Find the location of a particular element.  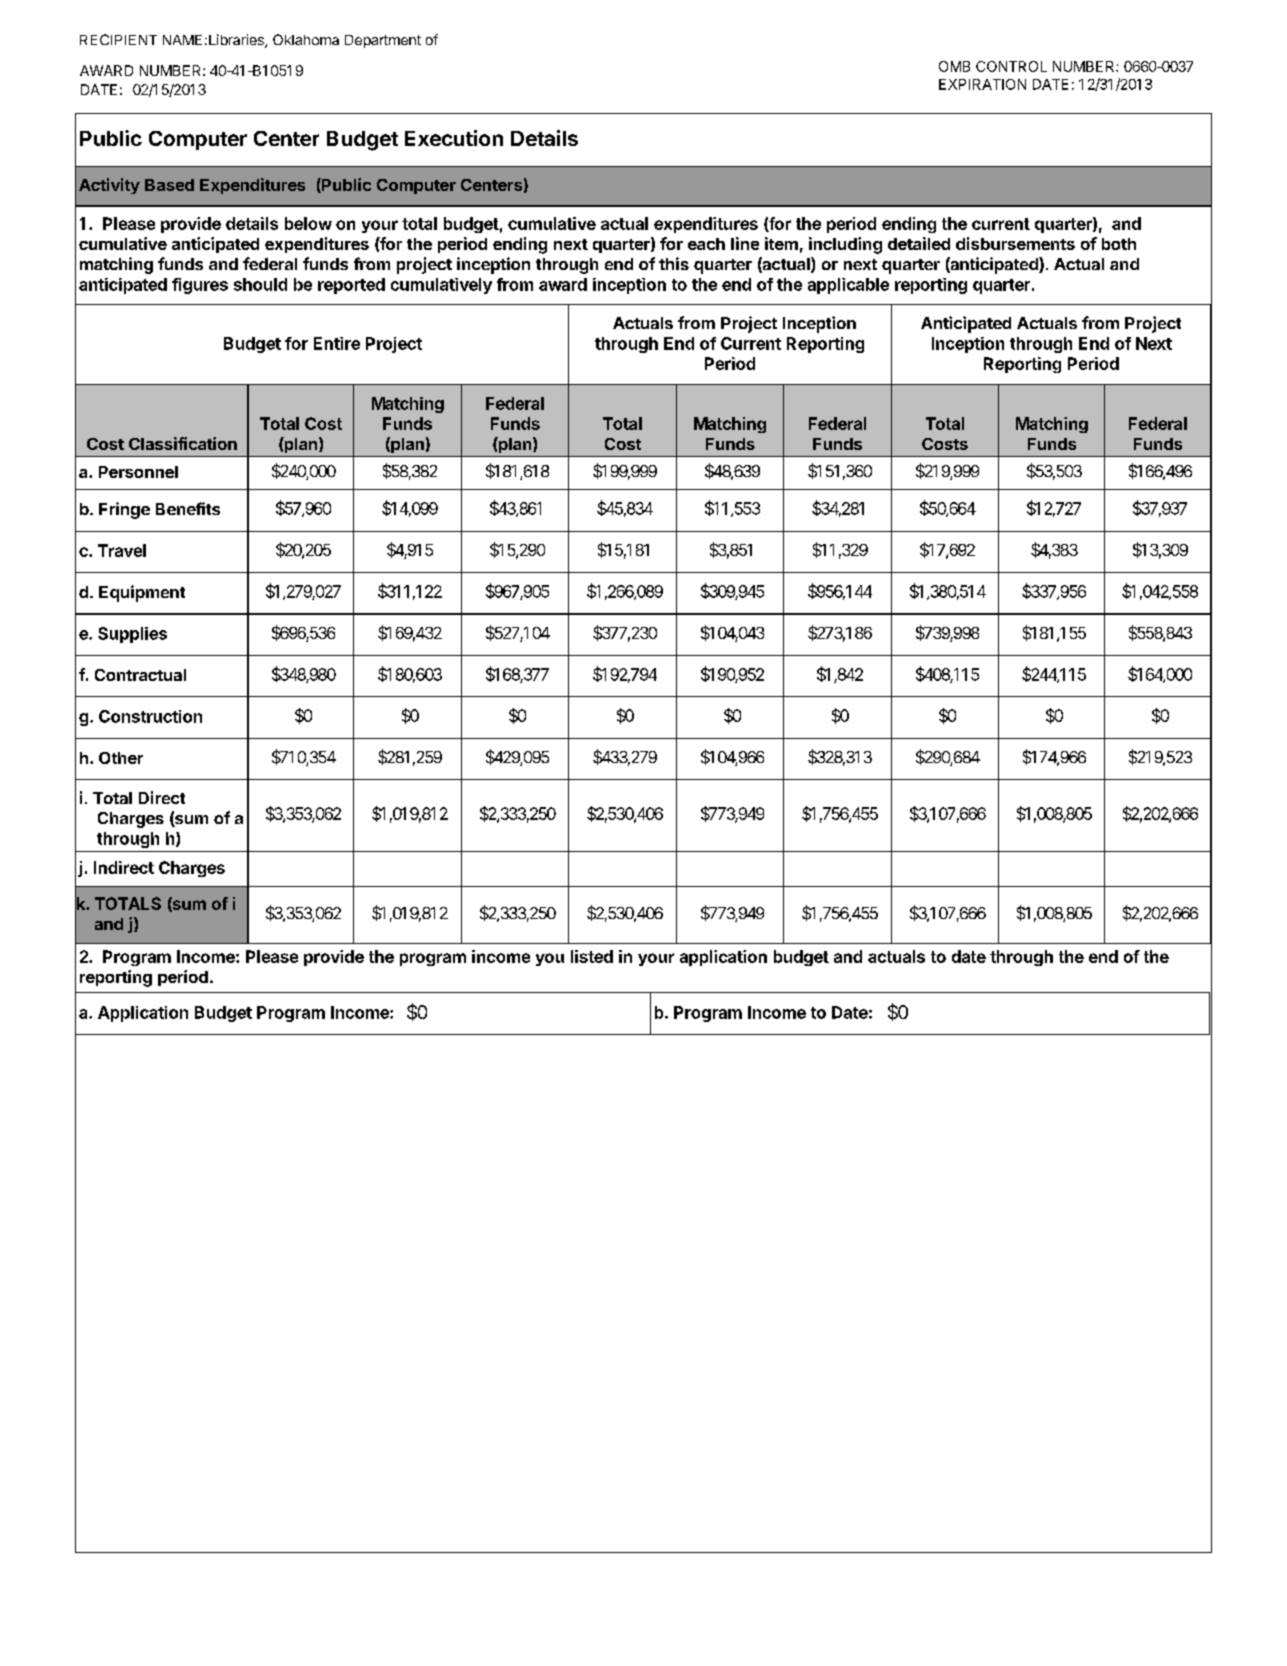

listed is located at coordinates (592, 956).
